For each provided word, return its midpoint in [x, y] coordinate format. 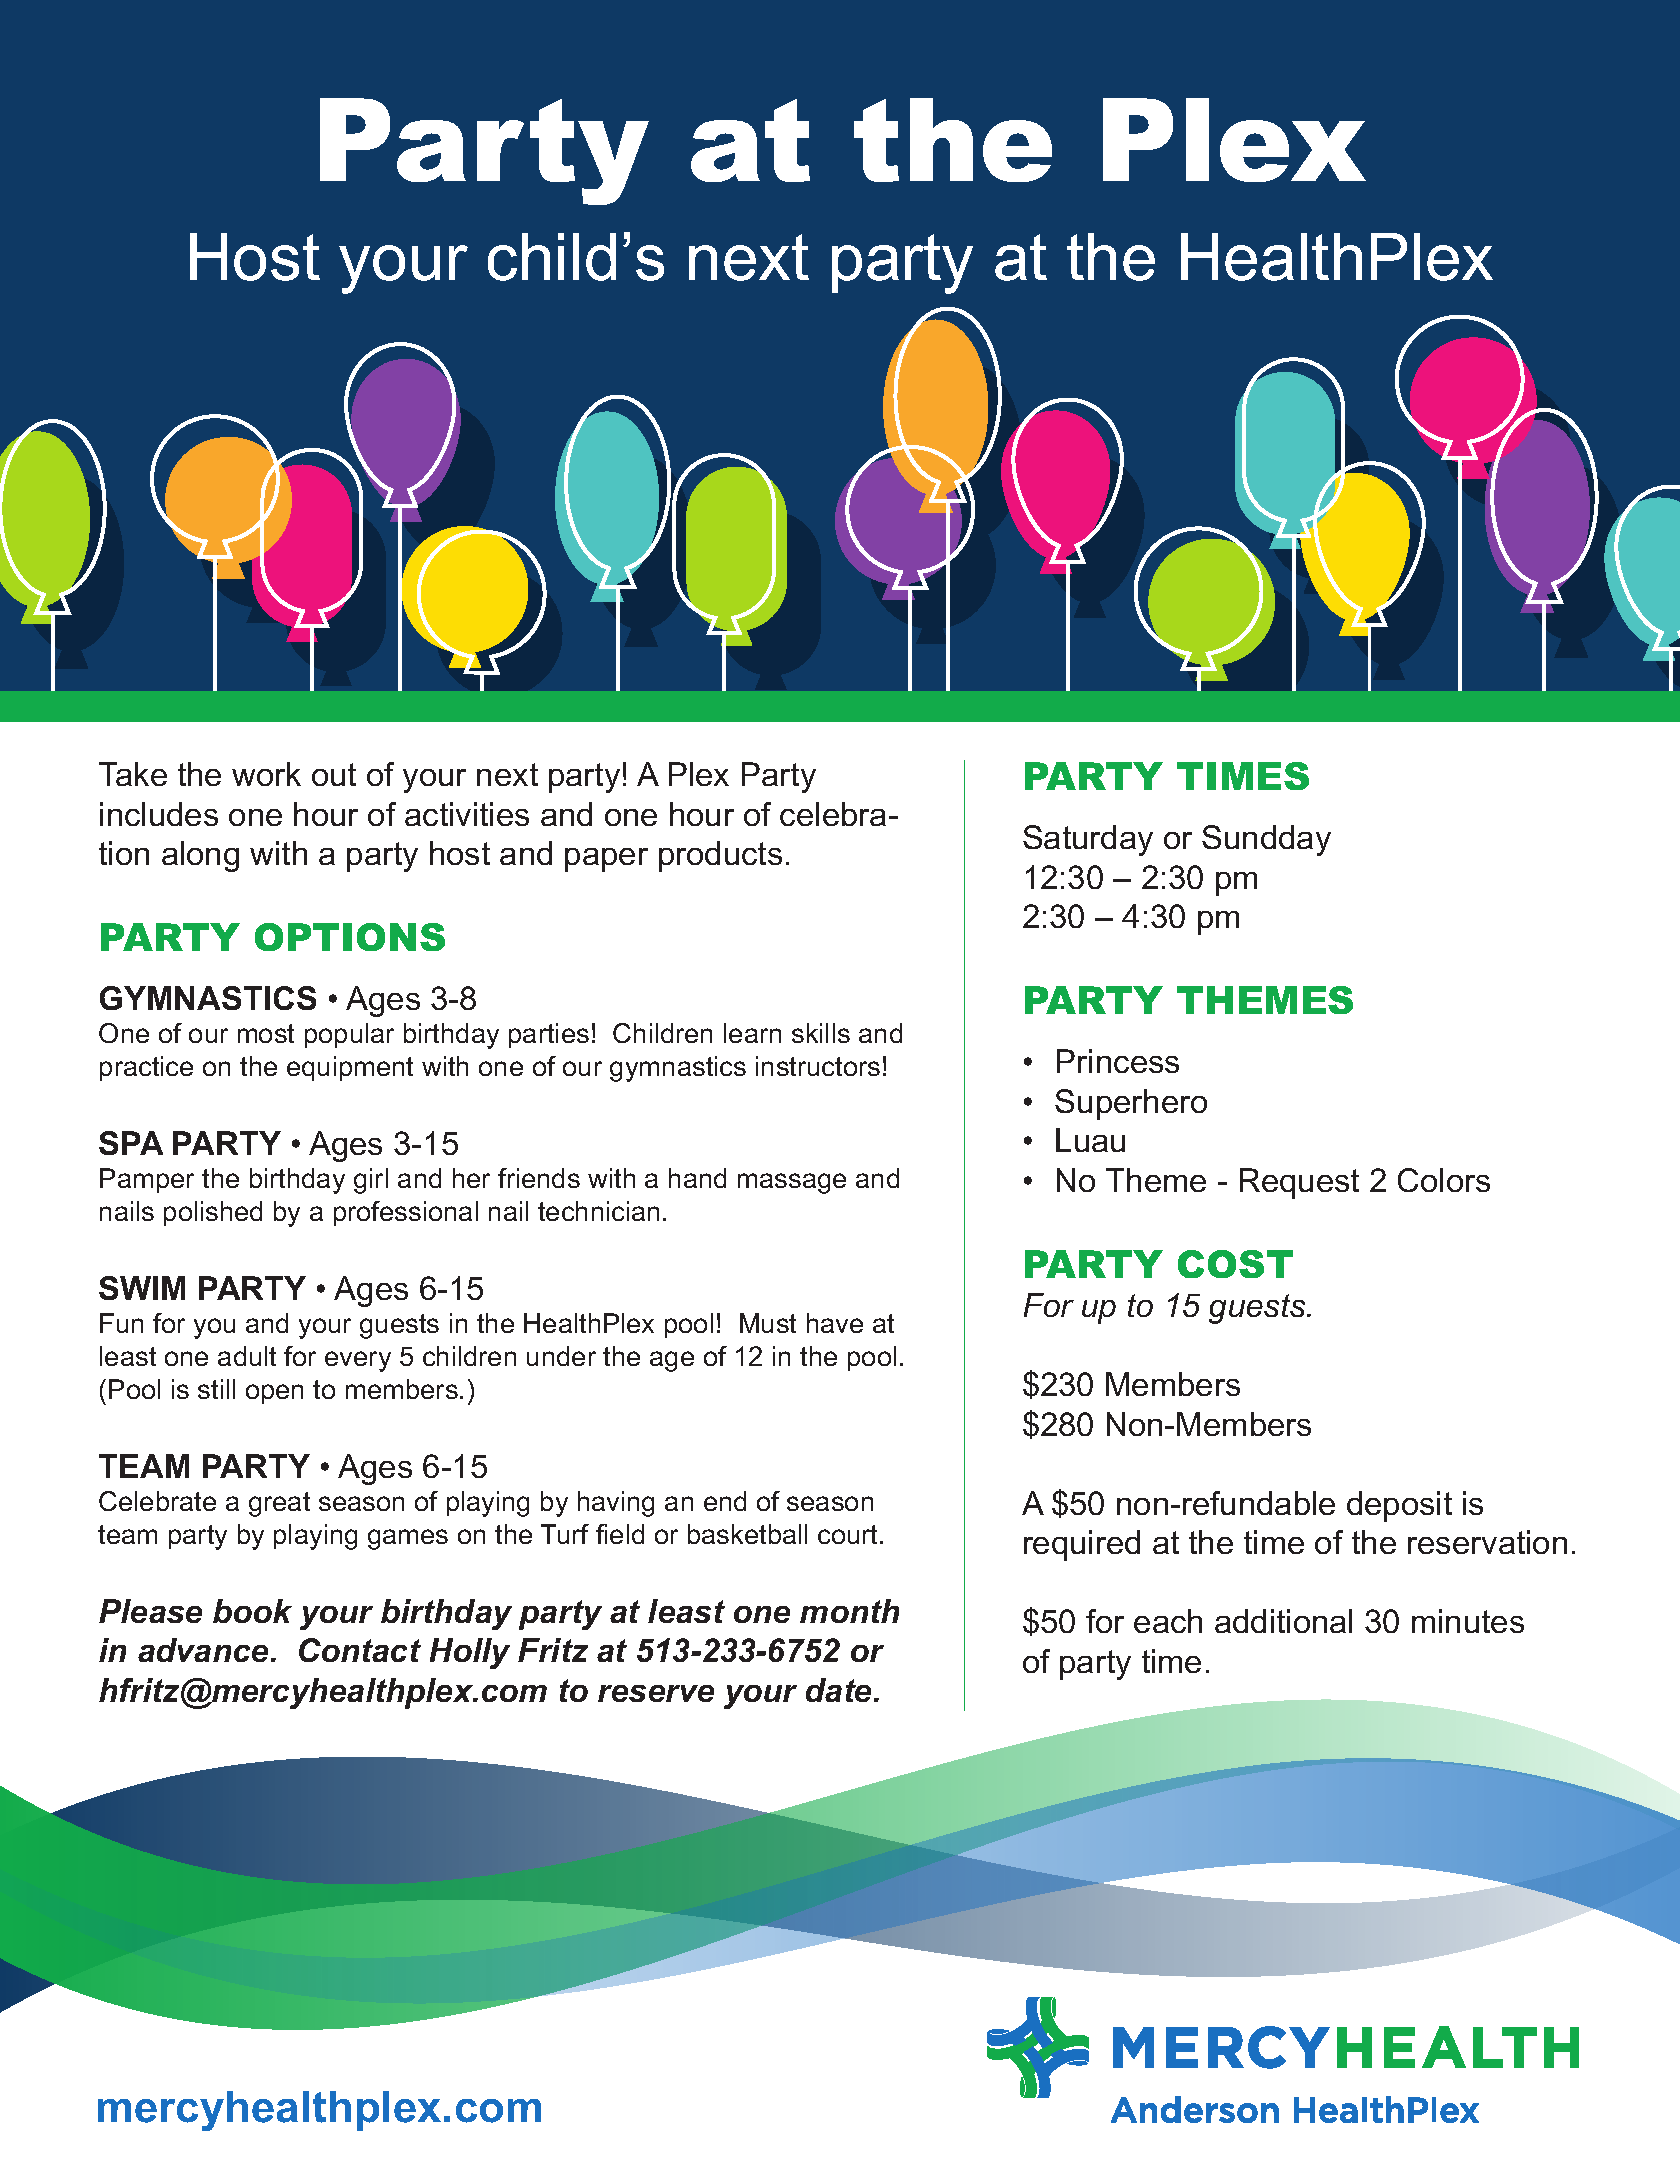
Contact [360, 1650]
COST [1235, 1264]
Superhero [1131, 1104]
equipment [350, 1068]
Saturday [1088, 840]
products [720, 856]
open [274, 1394]
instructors [818, 1066]
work [266, 774]
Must [768, 1323]
